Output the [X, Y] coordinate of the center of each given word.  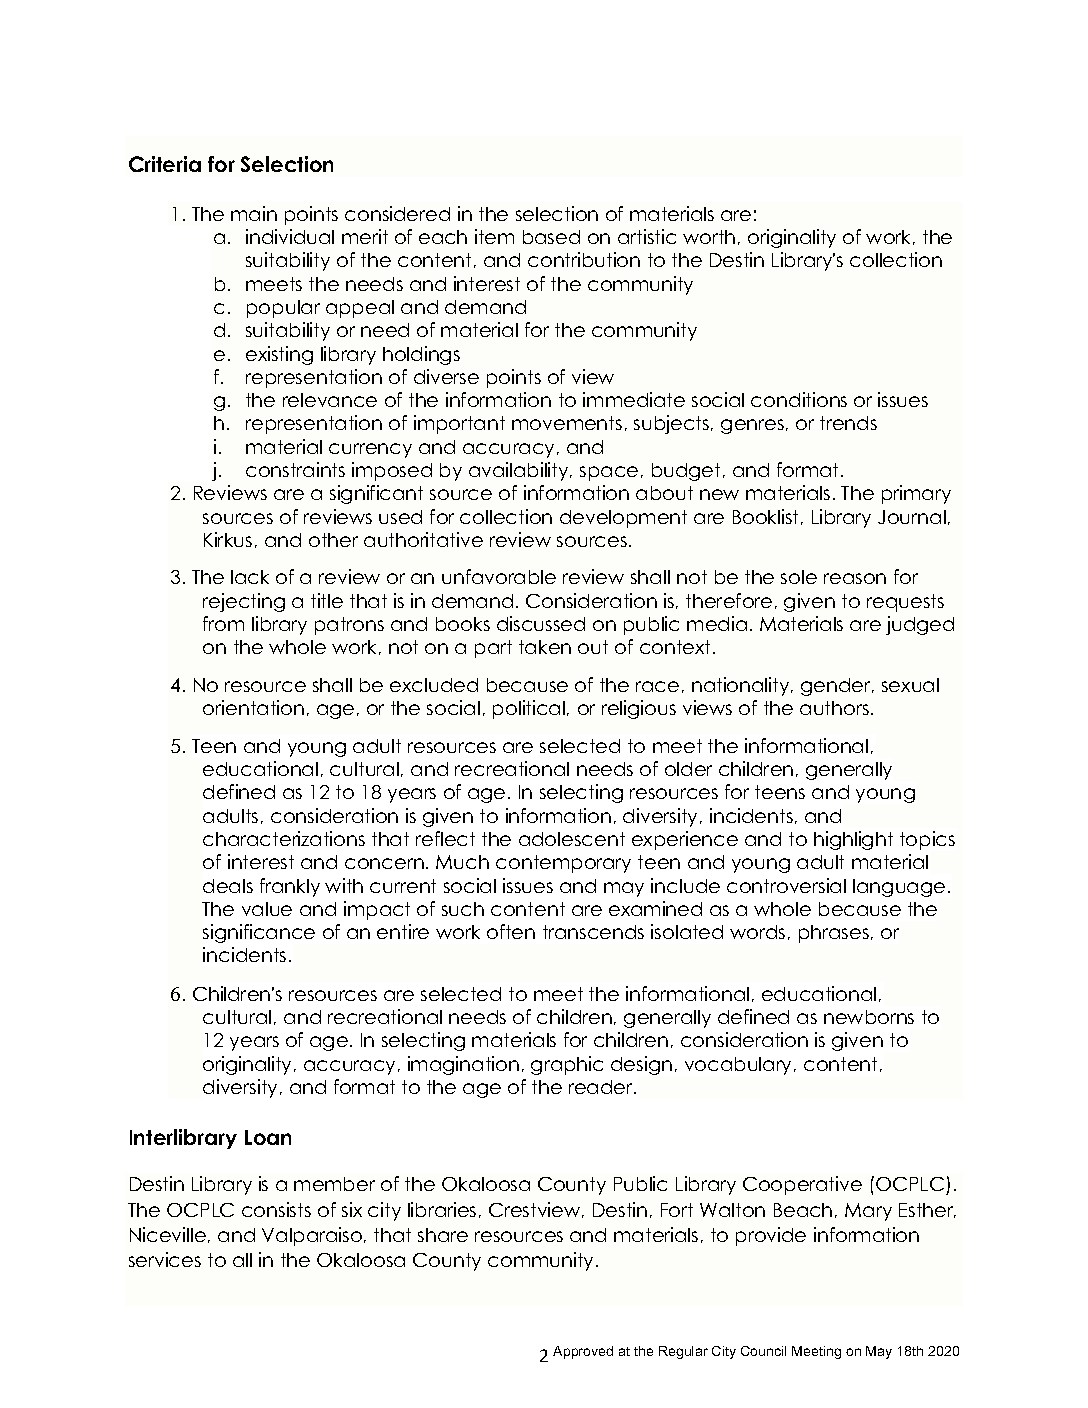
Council [763, 1351]
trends [848, 423]
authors [836, 708]
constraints [295, 469]
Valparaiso [312, 1236]
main [254, 213]
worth [709, 237]
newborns [869, 1017]
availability [520, 471]
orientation [253, 707]
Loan [268, 1137]
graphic [567, 1065]
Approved [583, 1352]
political [530, 709]
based [551, 237]
